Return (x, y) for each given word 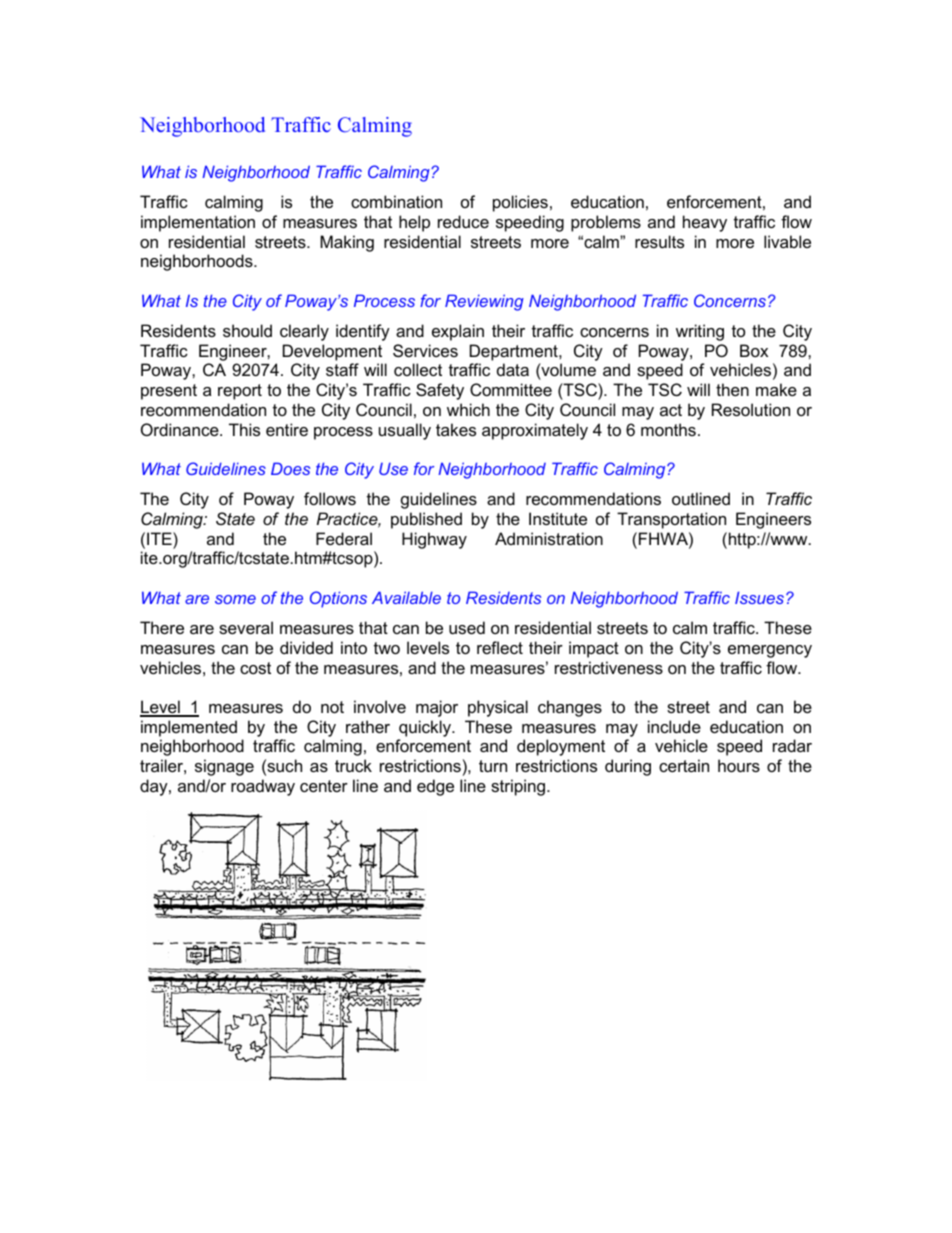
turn (493, 766)
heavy (705, 223)
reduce (463, 221)
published (426, 520)
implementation (198, 223)
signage (224, 767)
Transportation (671, 520)
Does (290, 468)
